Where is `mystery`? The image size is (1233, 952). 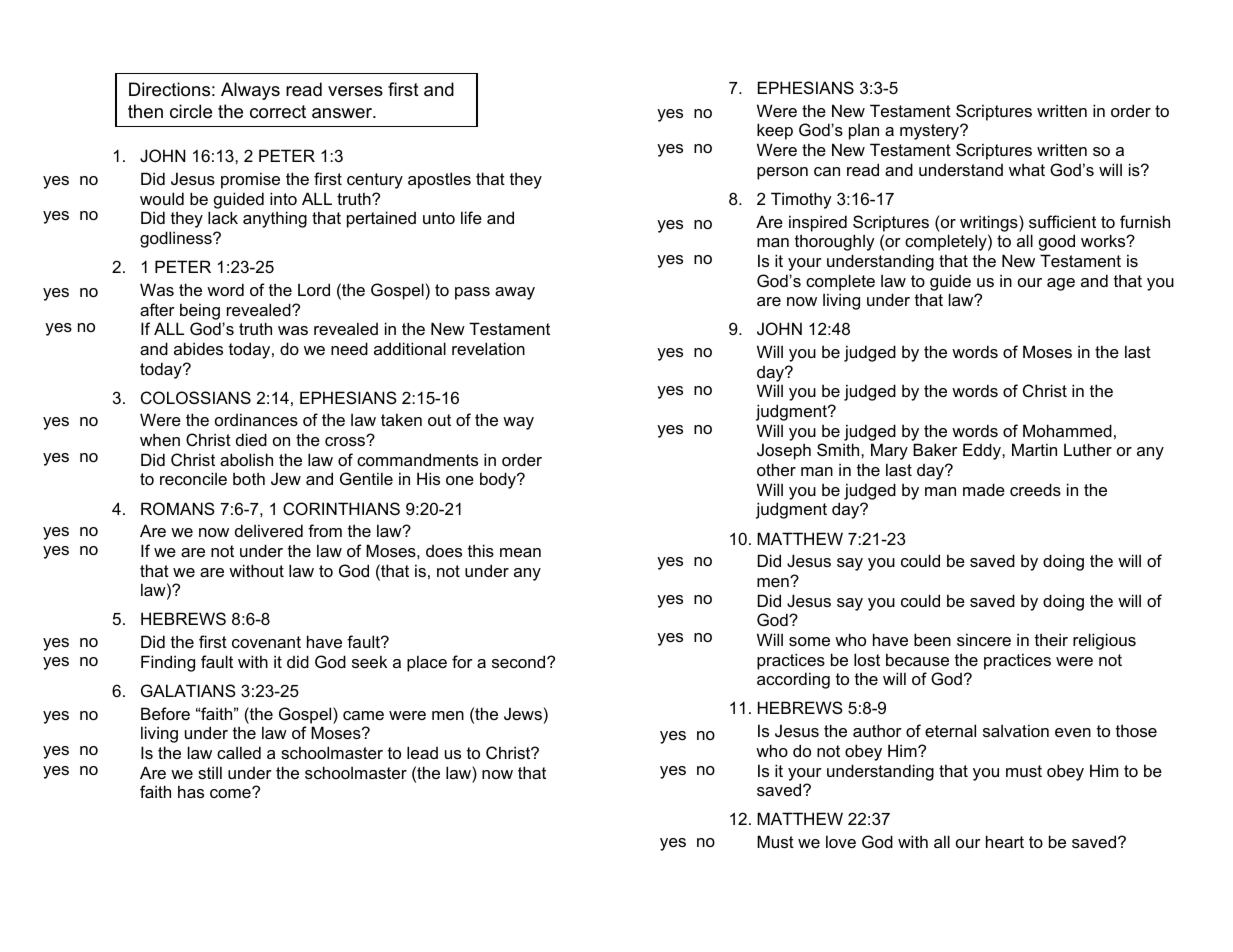 mystery is located at coordinates (931, 132).
